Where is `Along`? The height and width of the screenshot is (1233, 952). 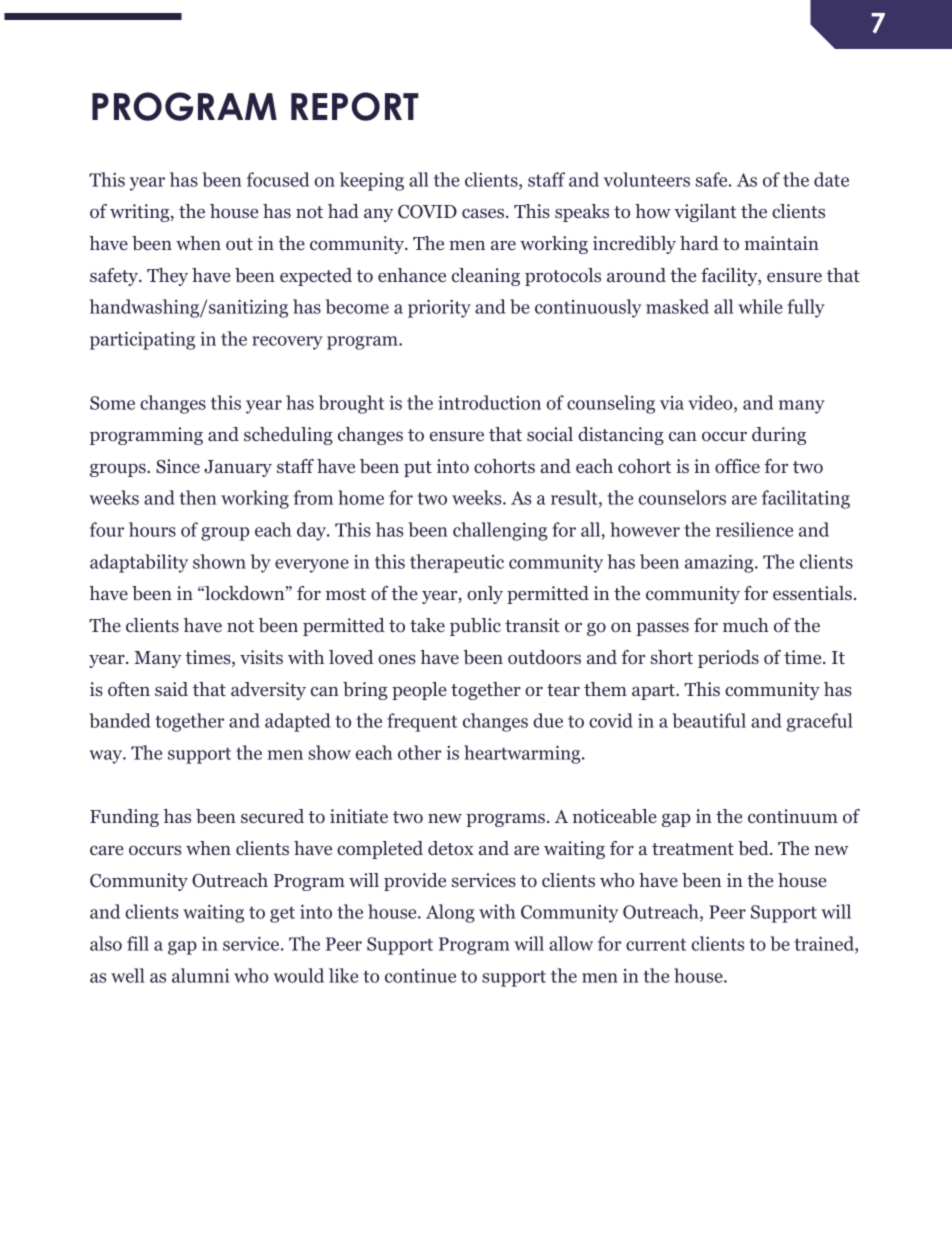
Along is located at coordinates (450, 913).
